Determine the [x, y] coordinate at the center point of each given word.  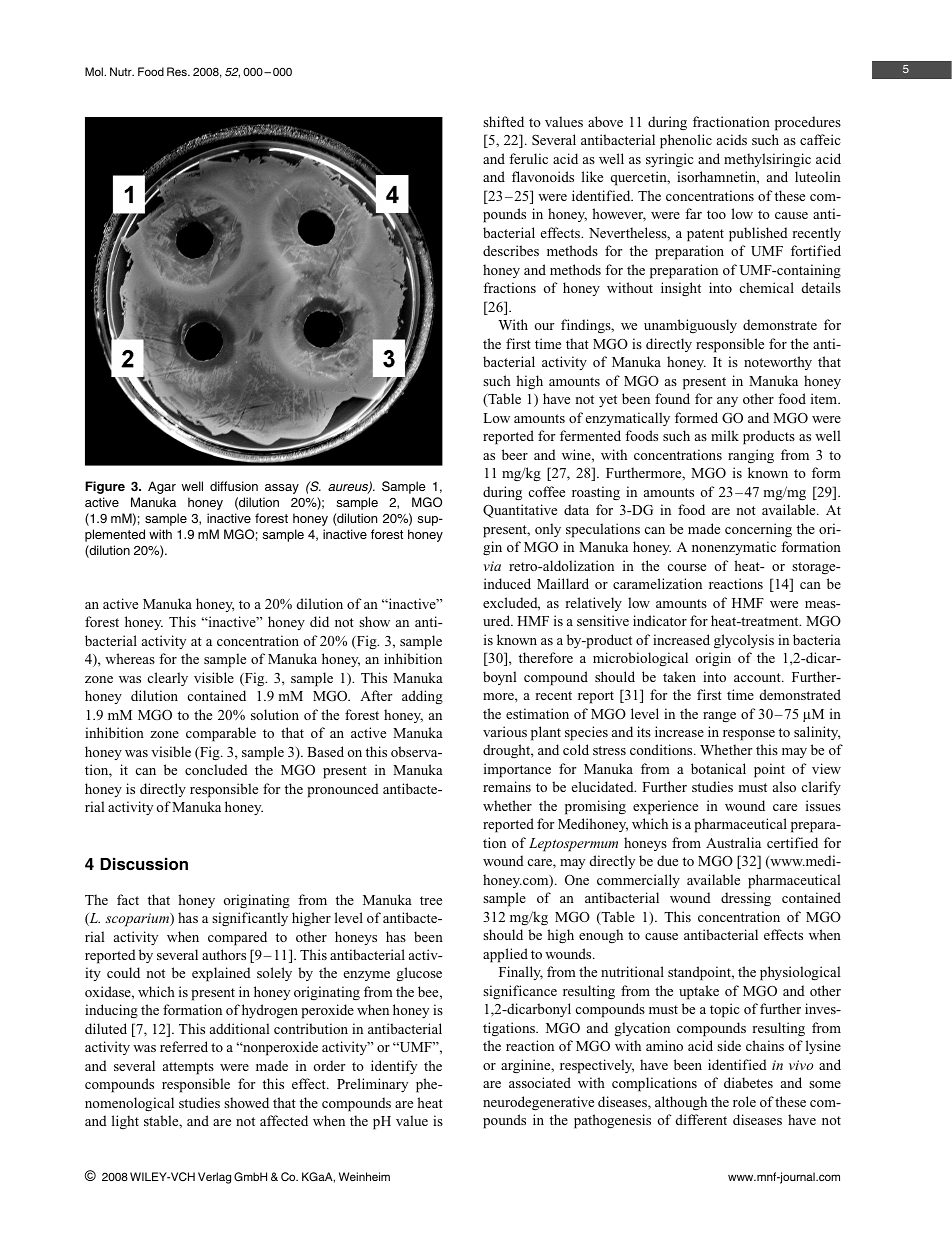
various [505, 731]
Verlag [214, 1178]
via [492, 566]
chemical [767, 287]
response [749, 735]
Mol [95, 71]
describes [511, 250]
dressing [746, 899]
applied [505, 955]
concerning [758, 530]
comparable [221, 734]
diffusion [234, 486]
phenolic [686, 141]
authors [224, 954]
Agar [162, 487]
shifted [503, 121]
